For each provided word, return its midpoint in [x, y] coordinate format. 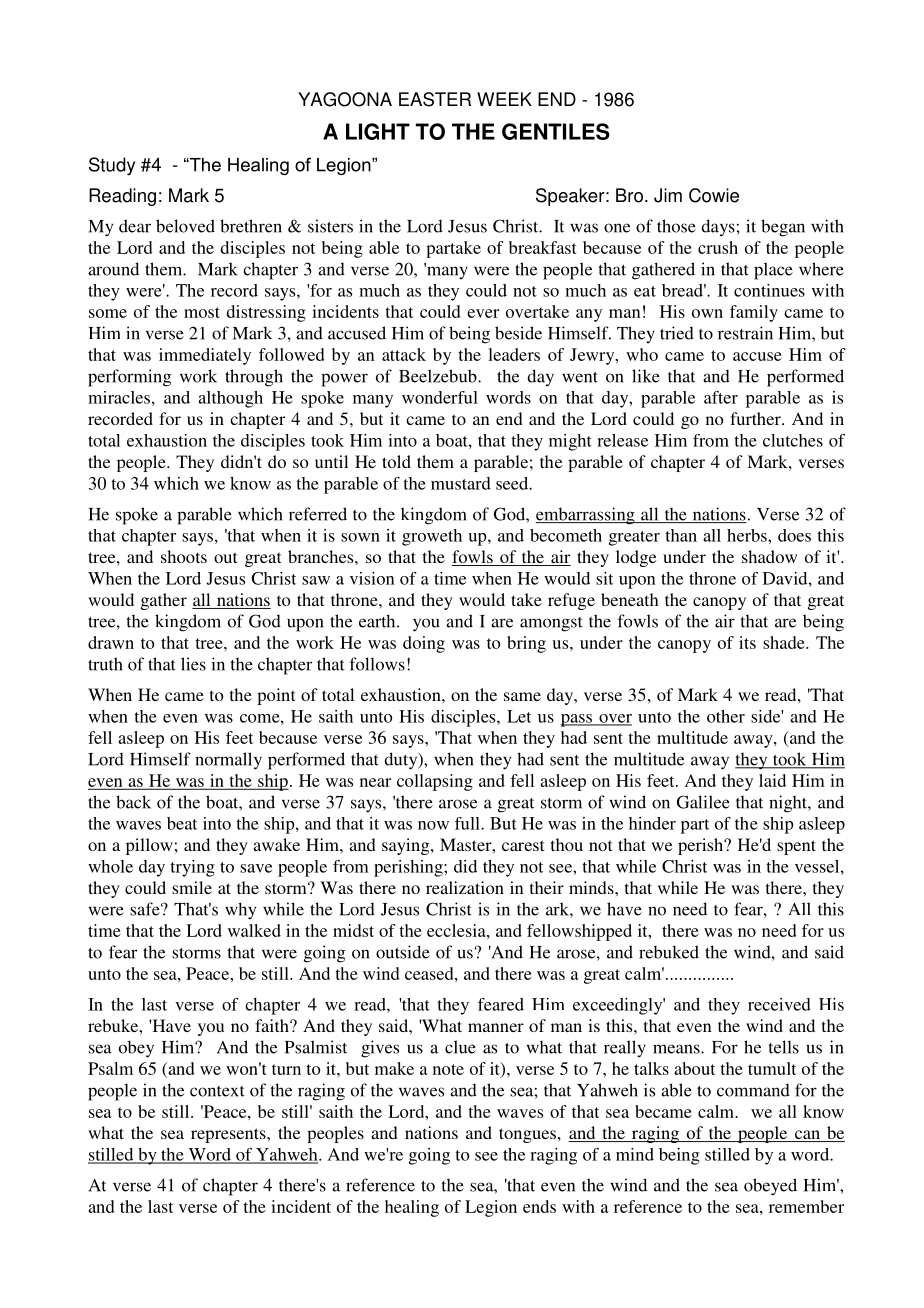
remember [806, 1206]
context [217, 1091]
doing [424, 644]
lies [193, 664]
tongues [527, 1135]
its [747, 642]
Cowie [714, 195]
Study [112, 166]
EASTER [435, 99]
